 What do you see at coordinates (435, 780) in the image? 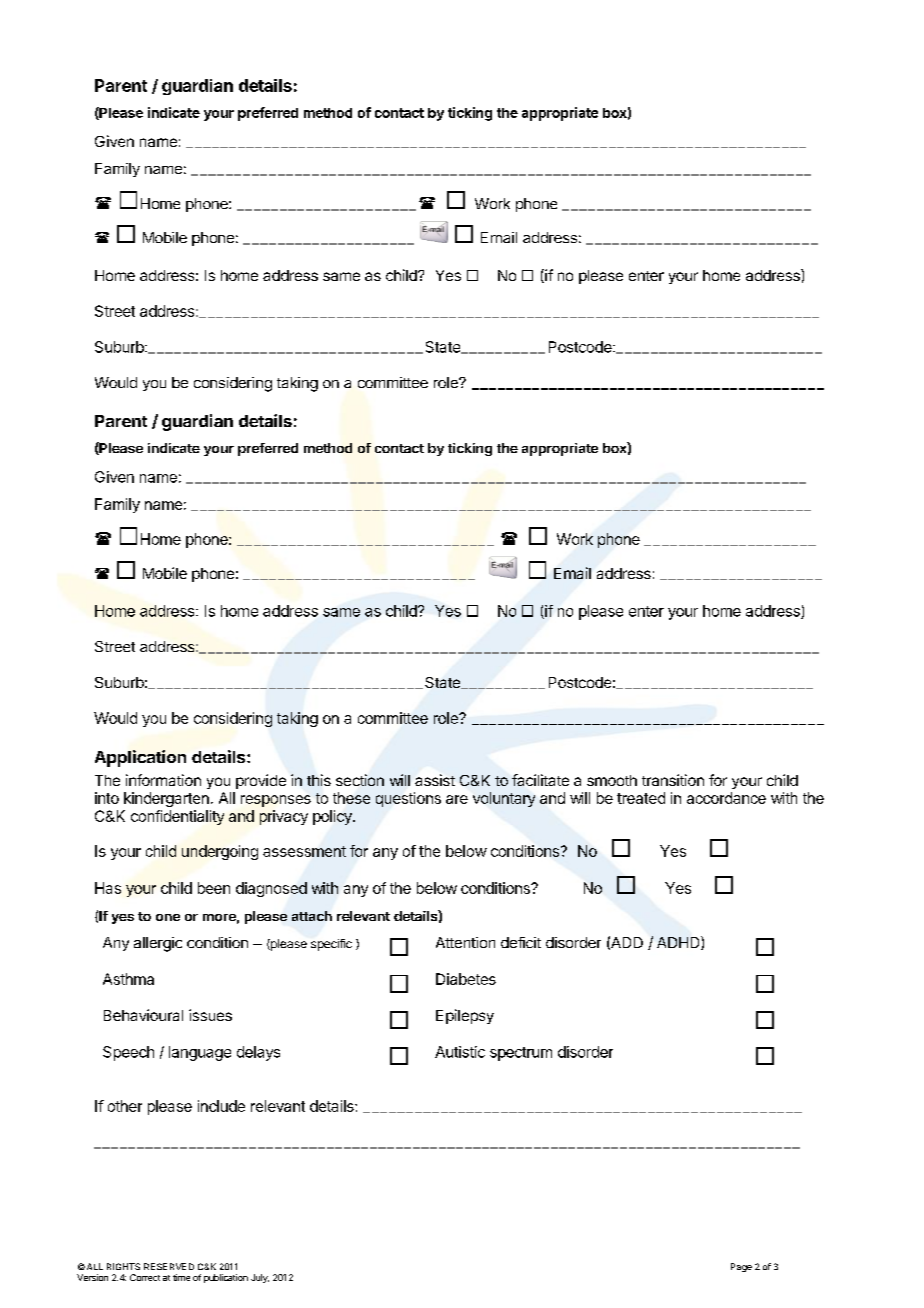
I see `assist` at bounding box center [435, 780].
